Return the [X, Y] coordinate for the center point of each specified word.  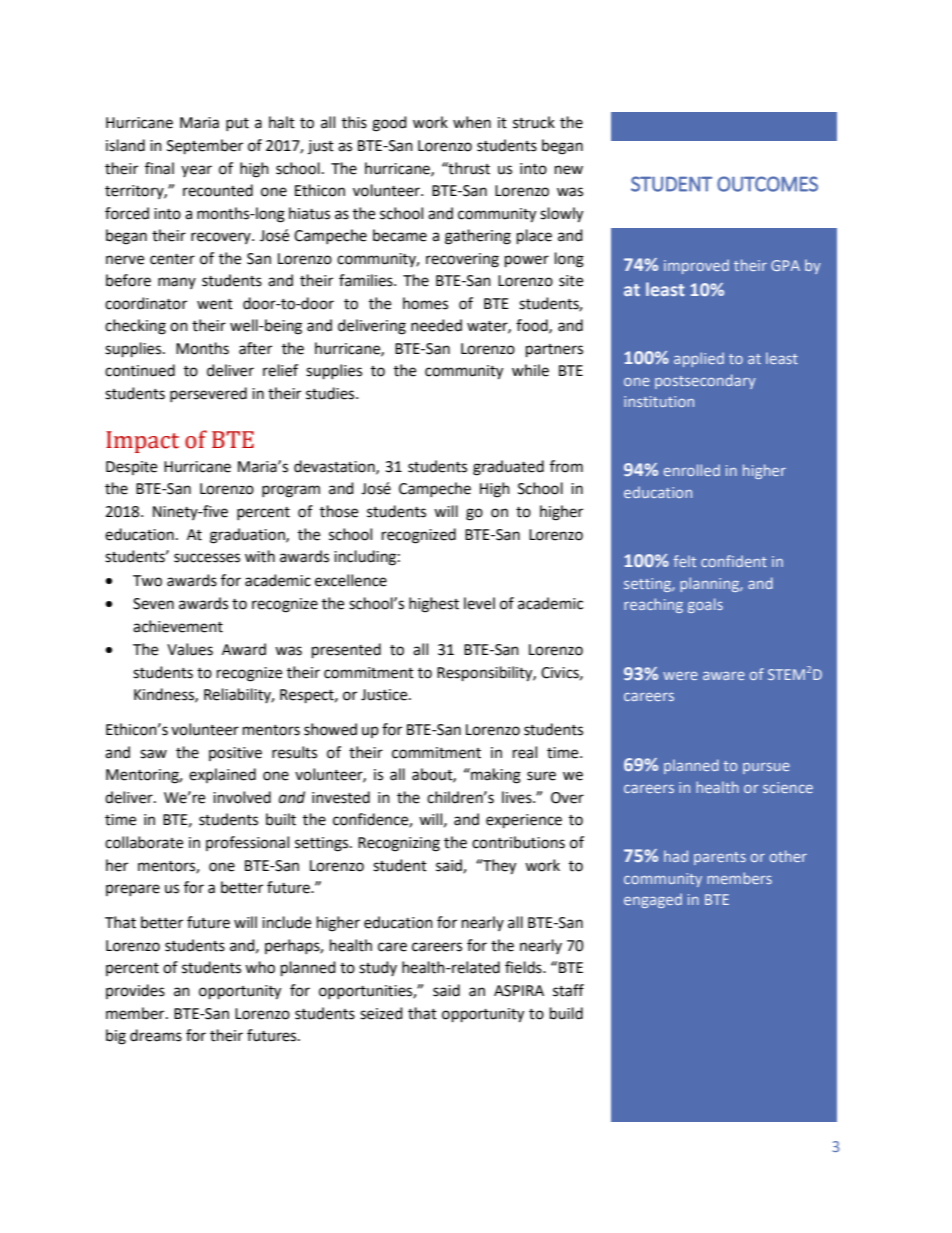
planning [711, 584]
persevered [208, 394]
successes [207, 558]
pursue [766, 768]
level [479, 603]
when [472, 122]
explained [222, 775]
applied [699, 359]
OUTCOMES [767, 184]
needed [436, 325]
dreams [156, 1035]
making [495, 776]
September [205, 147]
